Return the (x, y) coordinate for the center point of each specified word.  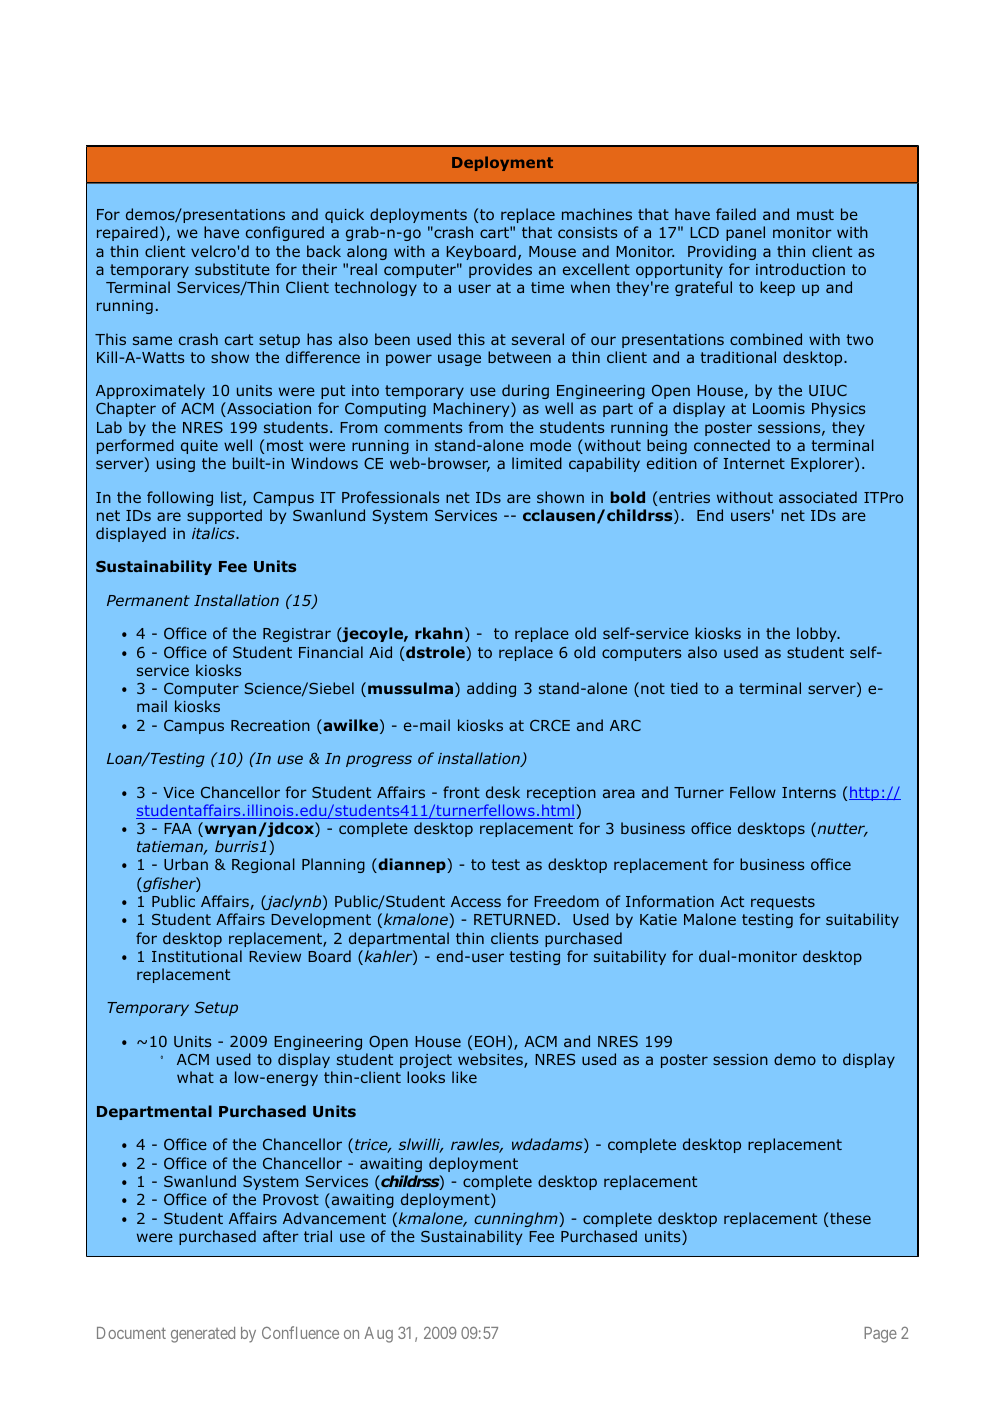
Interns (809, 792)
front (461, 792)
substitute (232, 269)
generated (203, 1335)
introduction (800, 269)
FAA (178, 828)
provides (500, 270)
